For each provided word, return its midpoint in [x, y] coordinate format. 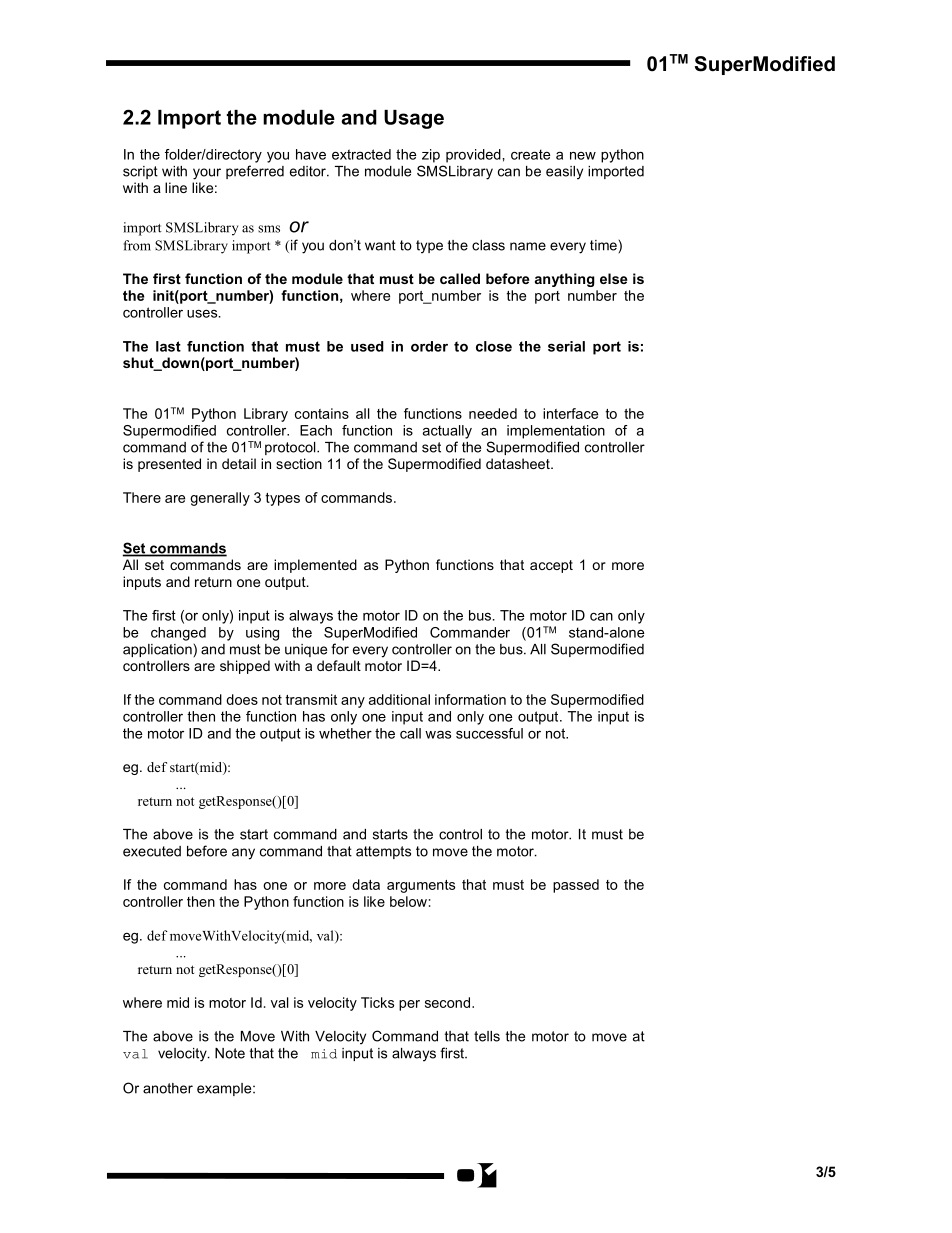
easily [564, 173]
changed [178, 634]
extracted [361, 154]
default [339, 665]
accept [551, 566]
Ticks [377, 1002]
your [207, 174]
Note [230, 1053]
